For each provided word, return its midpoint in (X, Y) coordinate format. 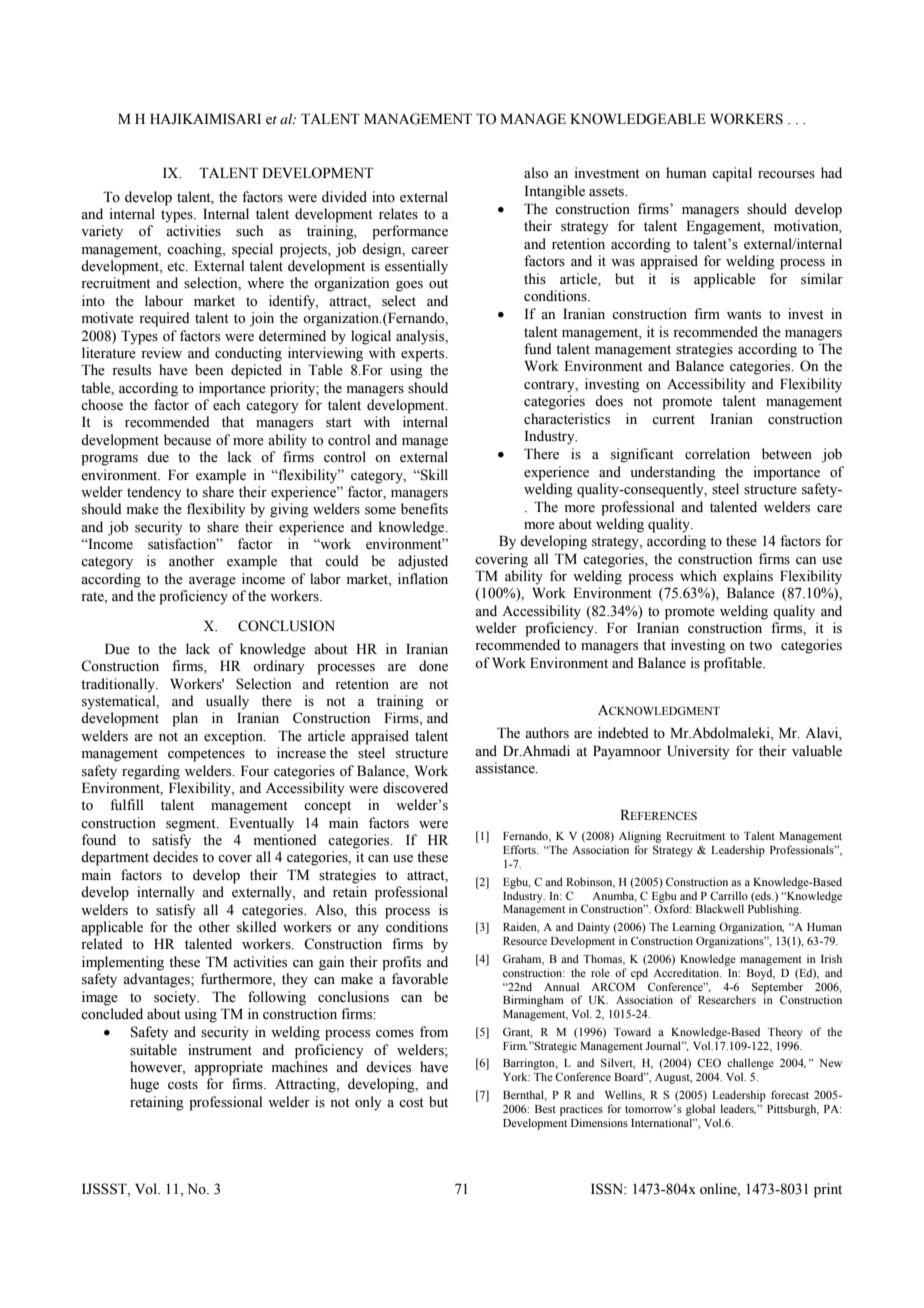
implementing (123, 963)
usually (227, 702)
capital (732, 174)
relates (398, 214)
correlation (717, 454)
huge (144, 1085)
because (187, 440)
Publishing (774, 910)
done (433, 666)
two (760, 646)
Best (545, 1109)
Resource (525, 941)
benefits (424, 509)
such (249, 231)
